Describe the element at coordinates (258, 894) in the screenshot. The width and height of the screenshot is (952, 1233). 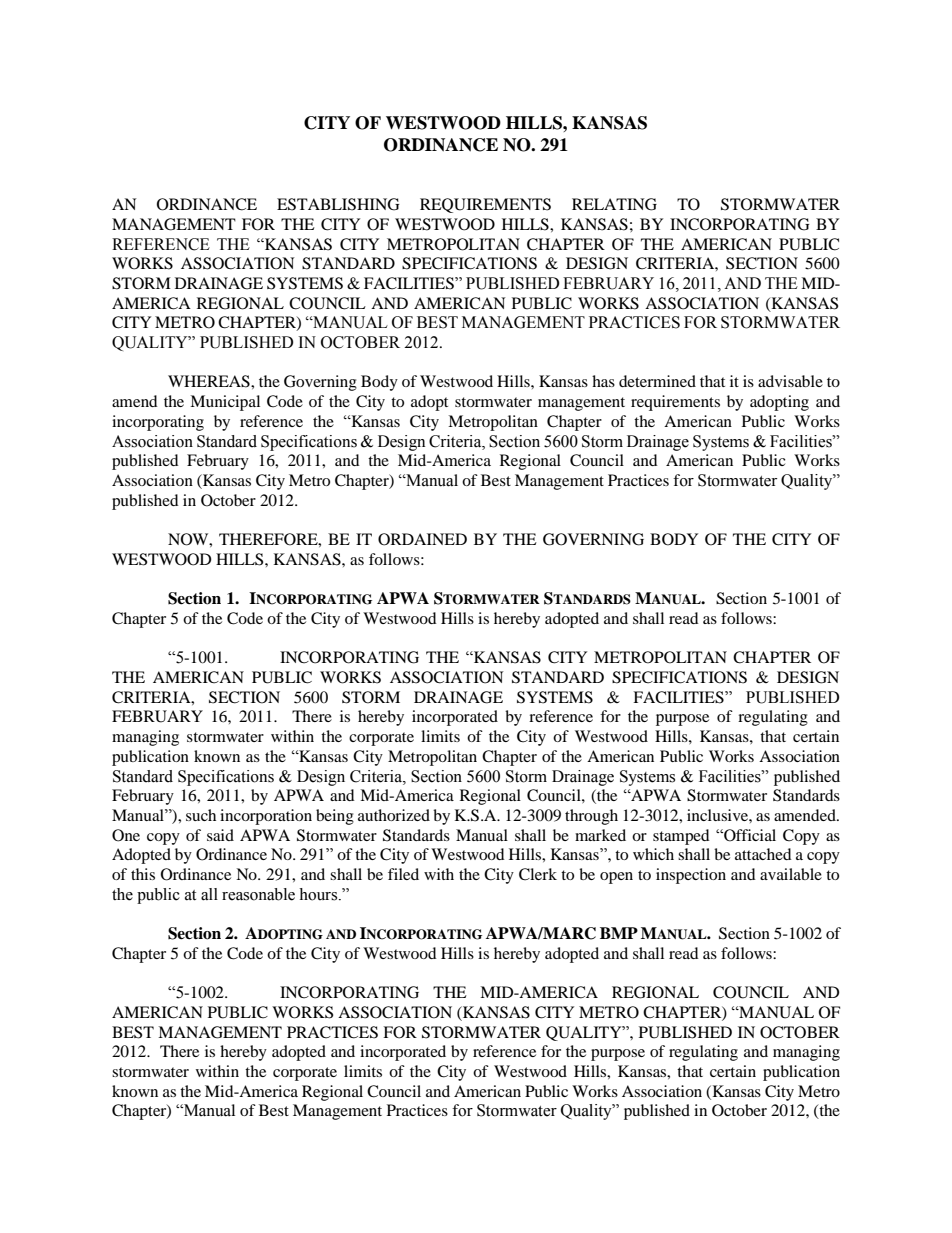
I see `reasonable` at that location.
